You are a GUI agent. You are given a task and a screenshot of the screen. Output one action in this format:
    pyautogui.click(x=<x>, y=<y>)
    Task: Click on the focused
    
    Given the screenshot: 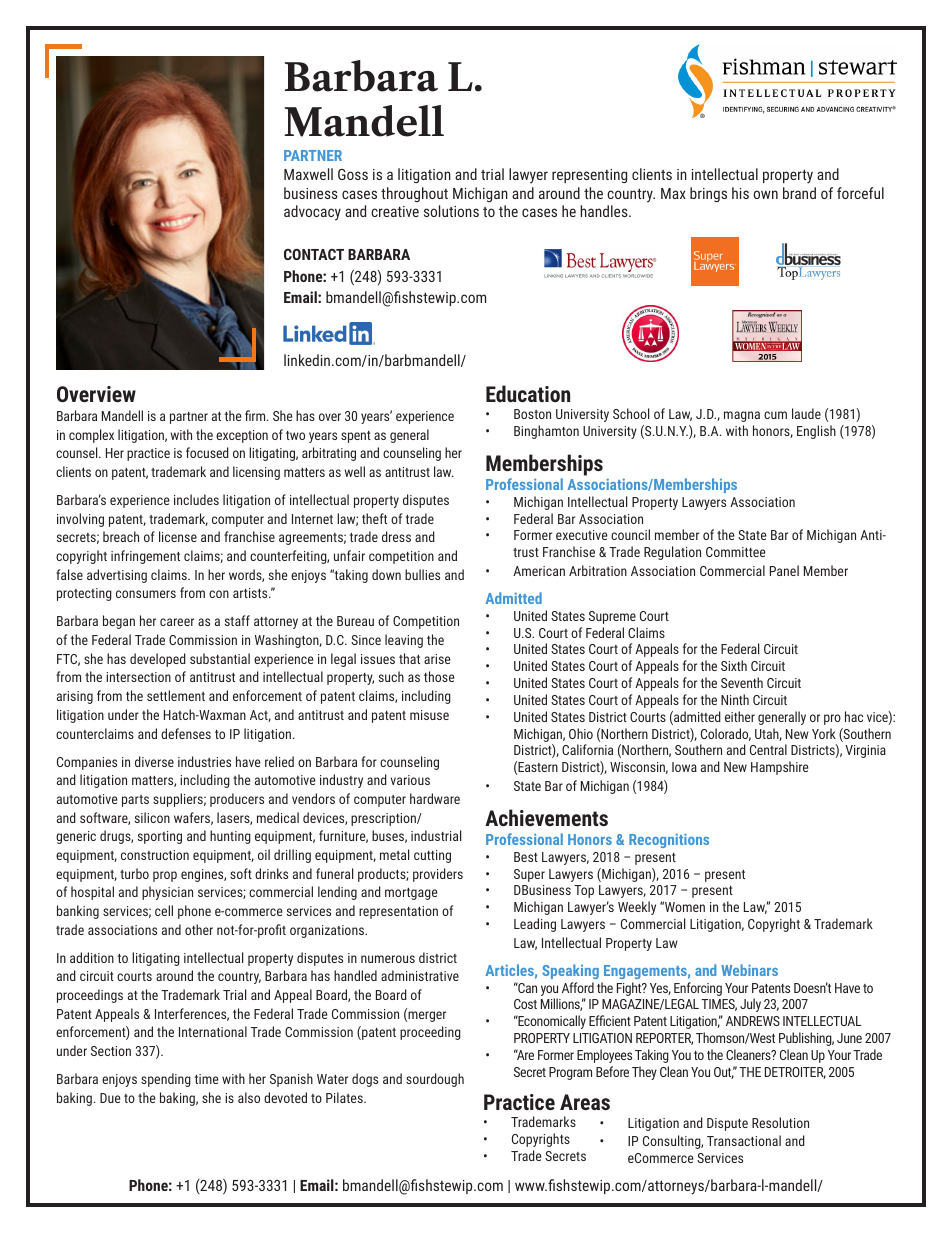 What is the action you would take?
    pyautogui.click(x=207, y=452)
